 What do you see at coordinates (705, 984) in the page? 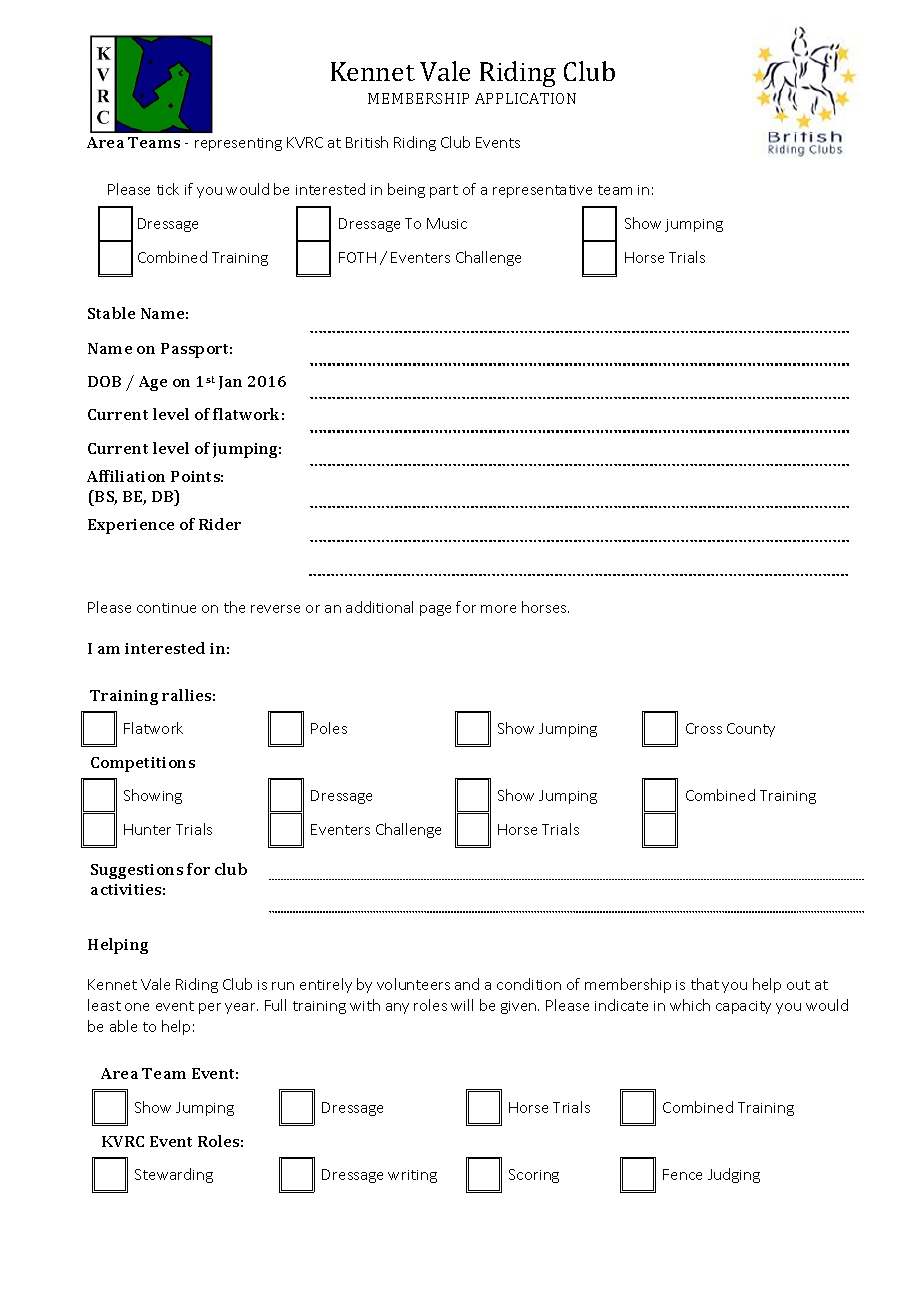
I see `that` at bounding box center [705, 984].
